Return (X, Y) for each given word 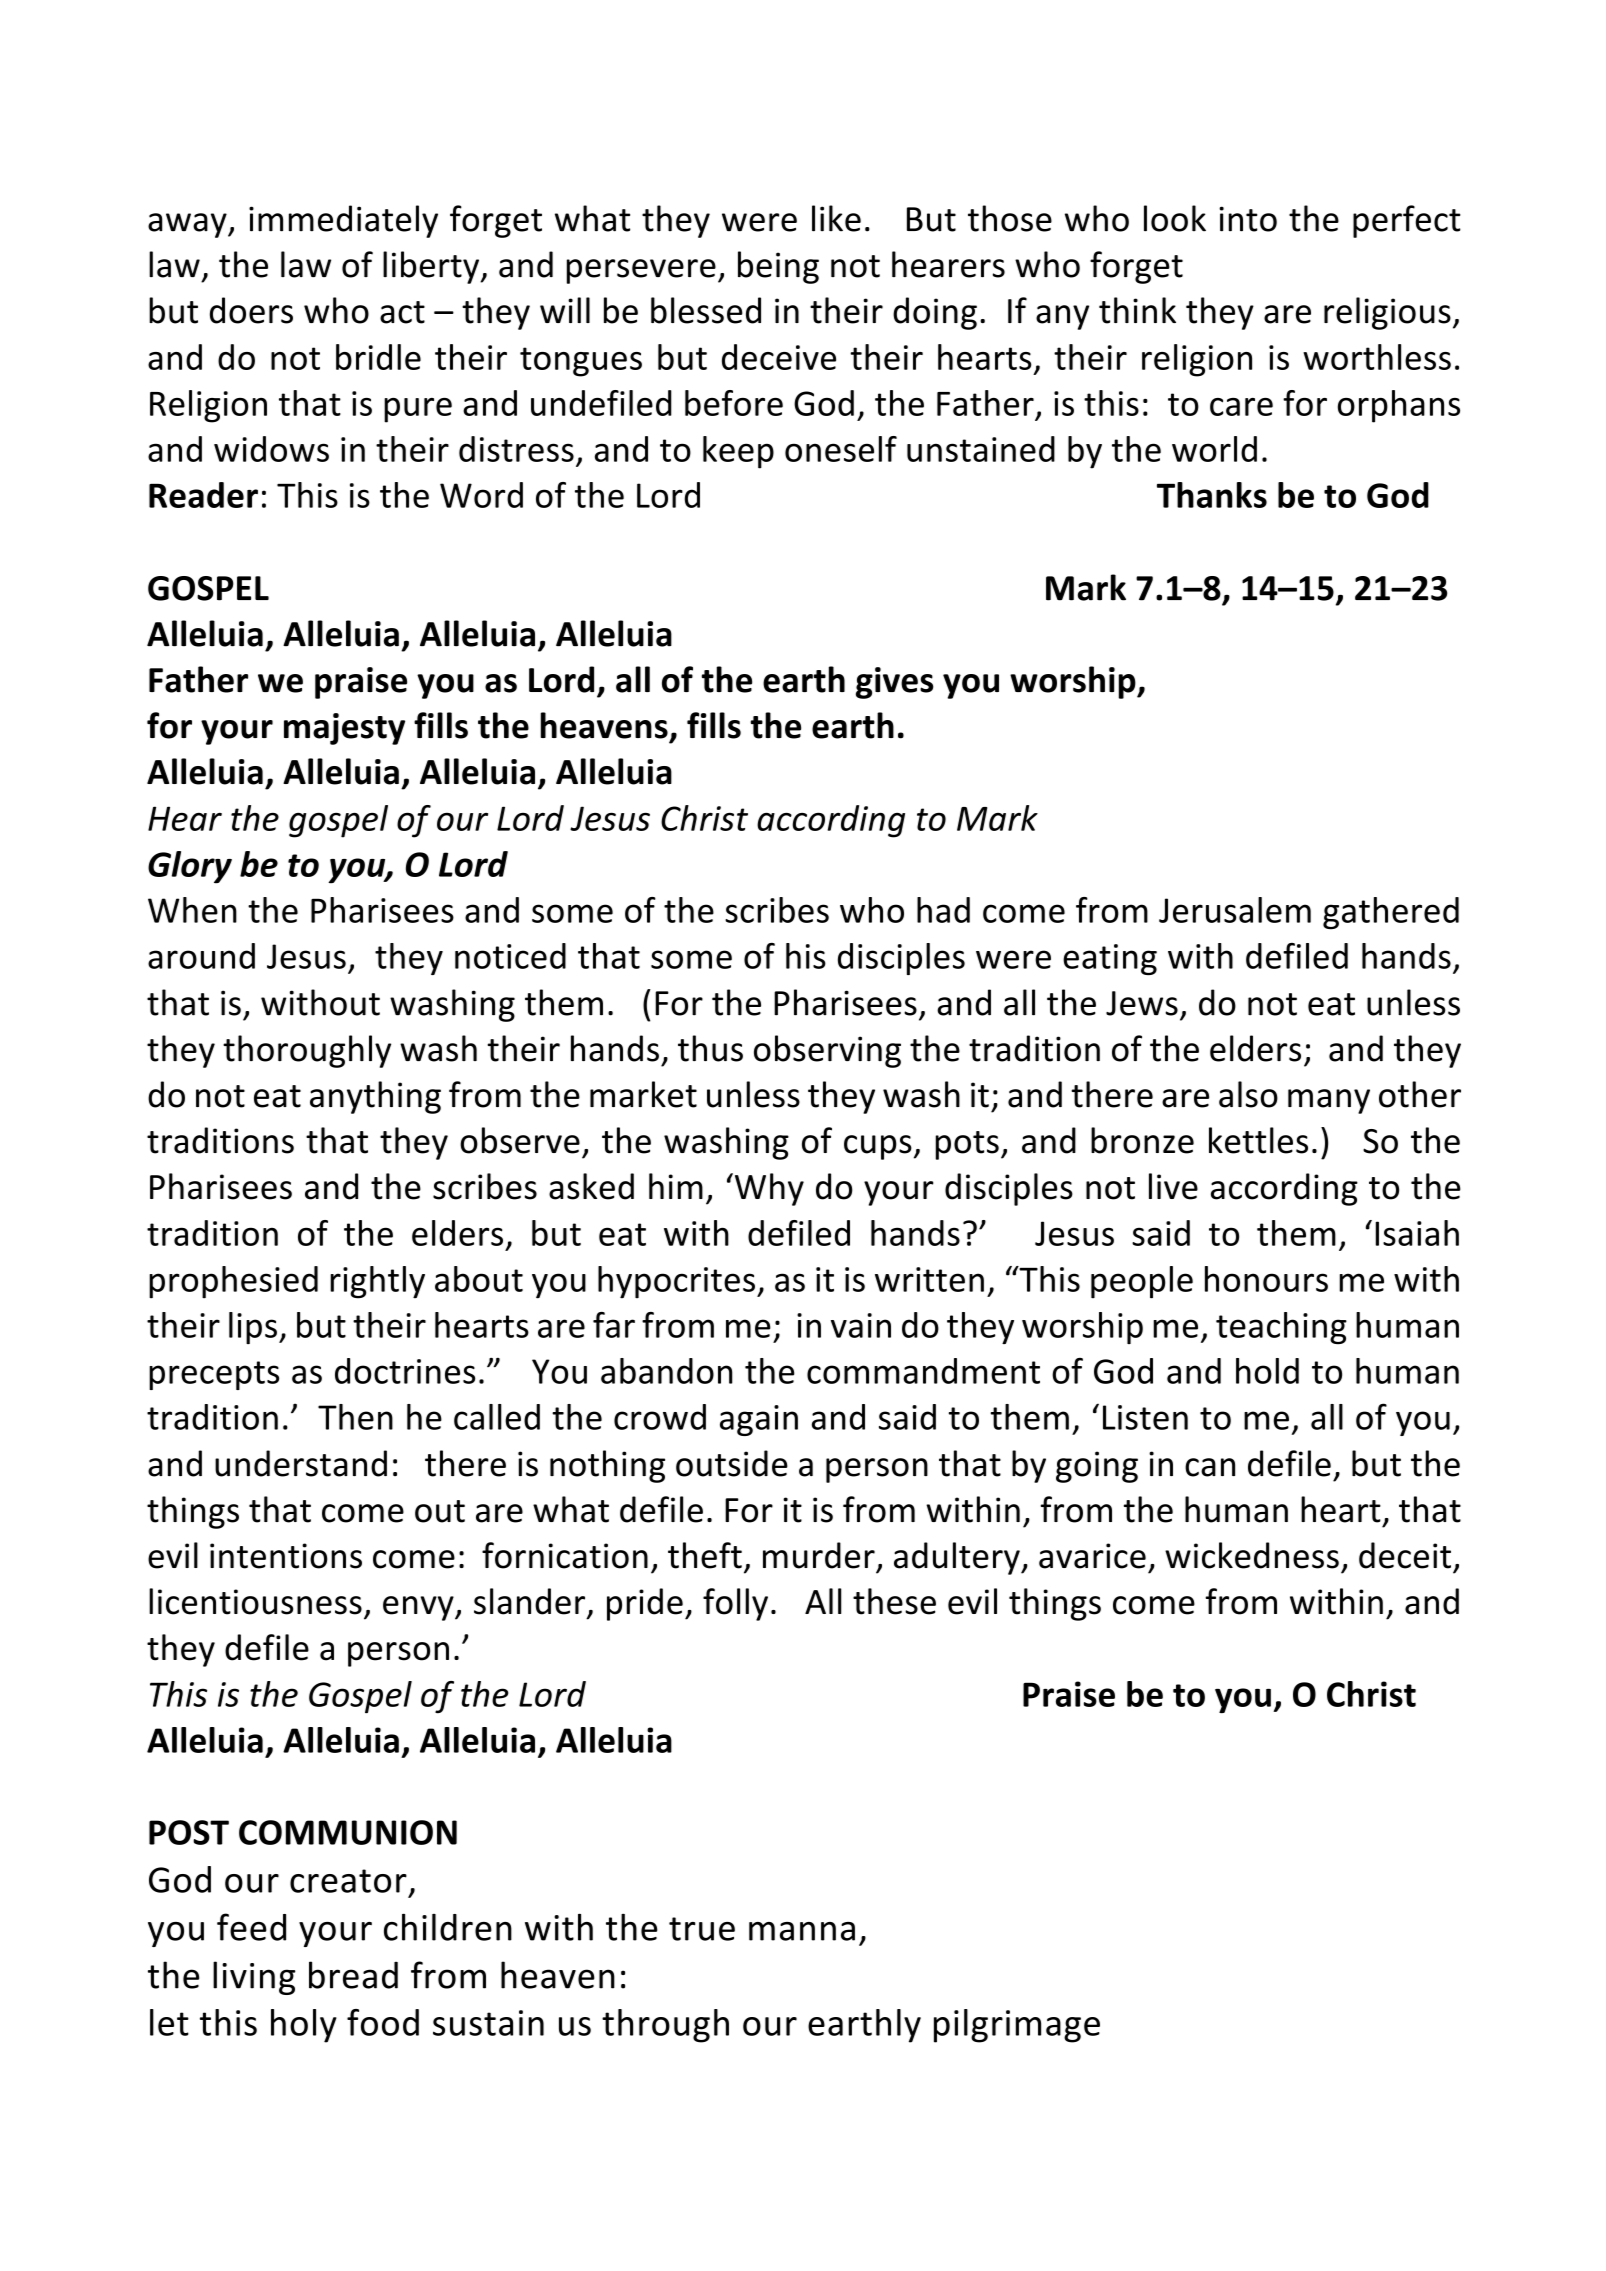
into (1248, 219)
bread (353, 1975)
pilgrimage (1017, 2026)
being (778, 267)
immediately (343, 221)
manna (802, 1931)
